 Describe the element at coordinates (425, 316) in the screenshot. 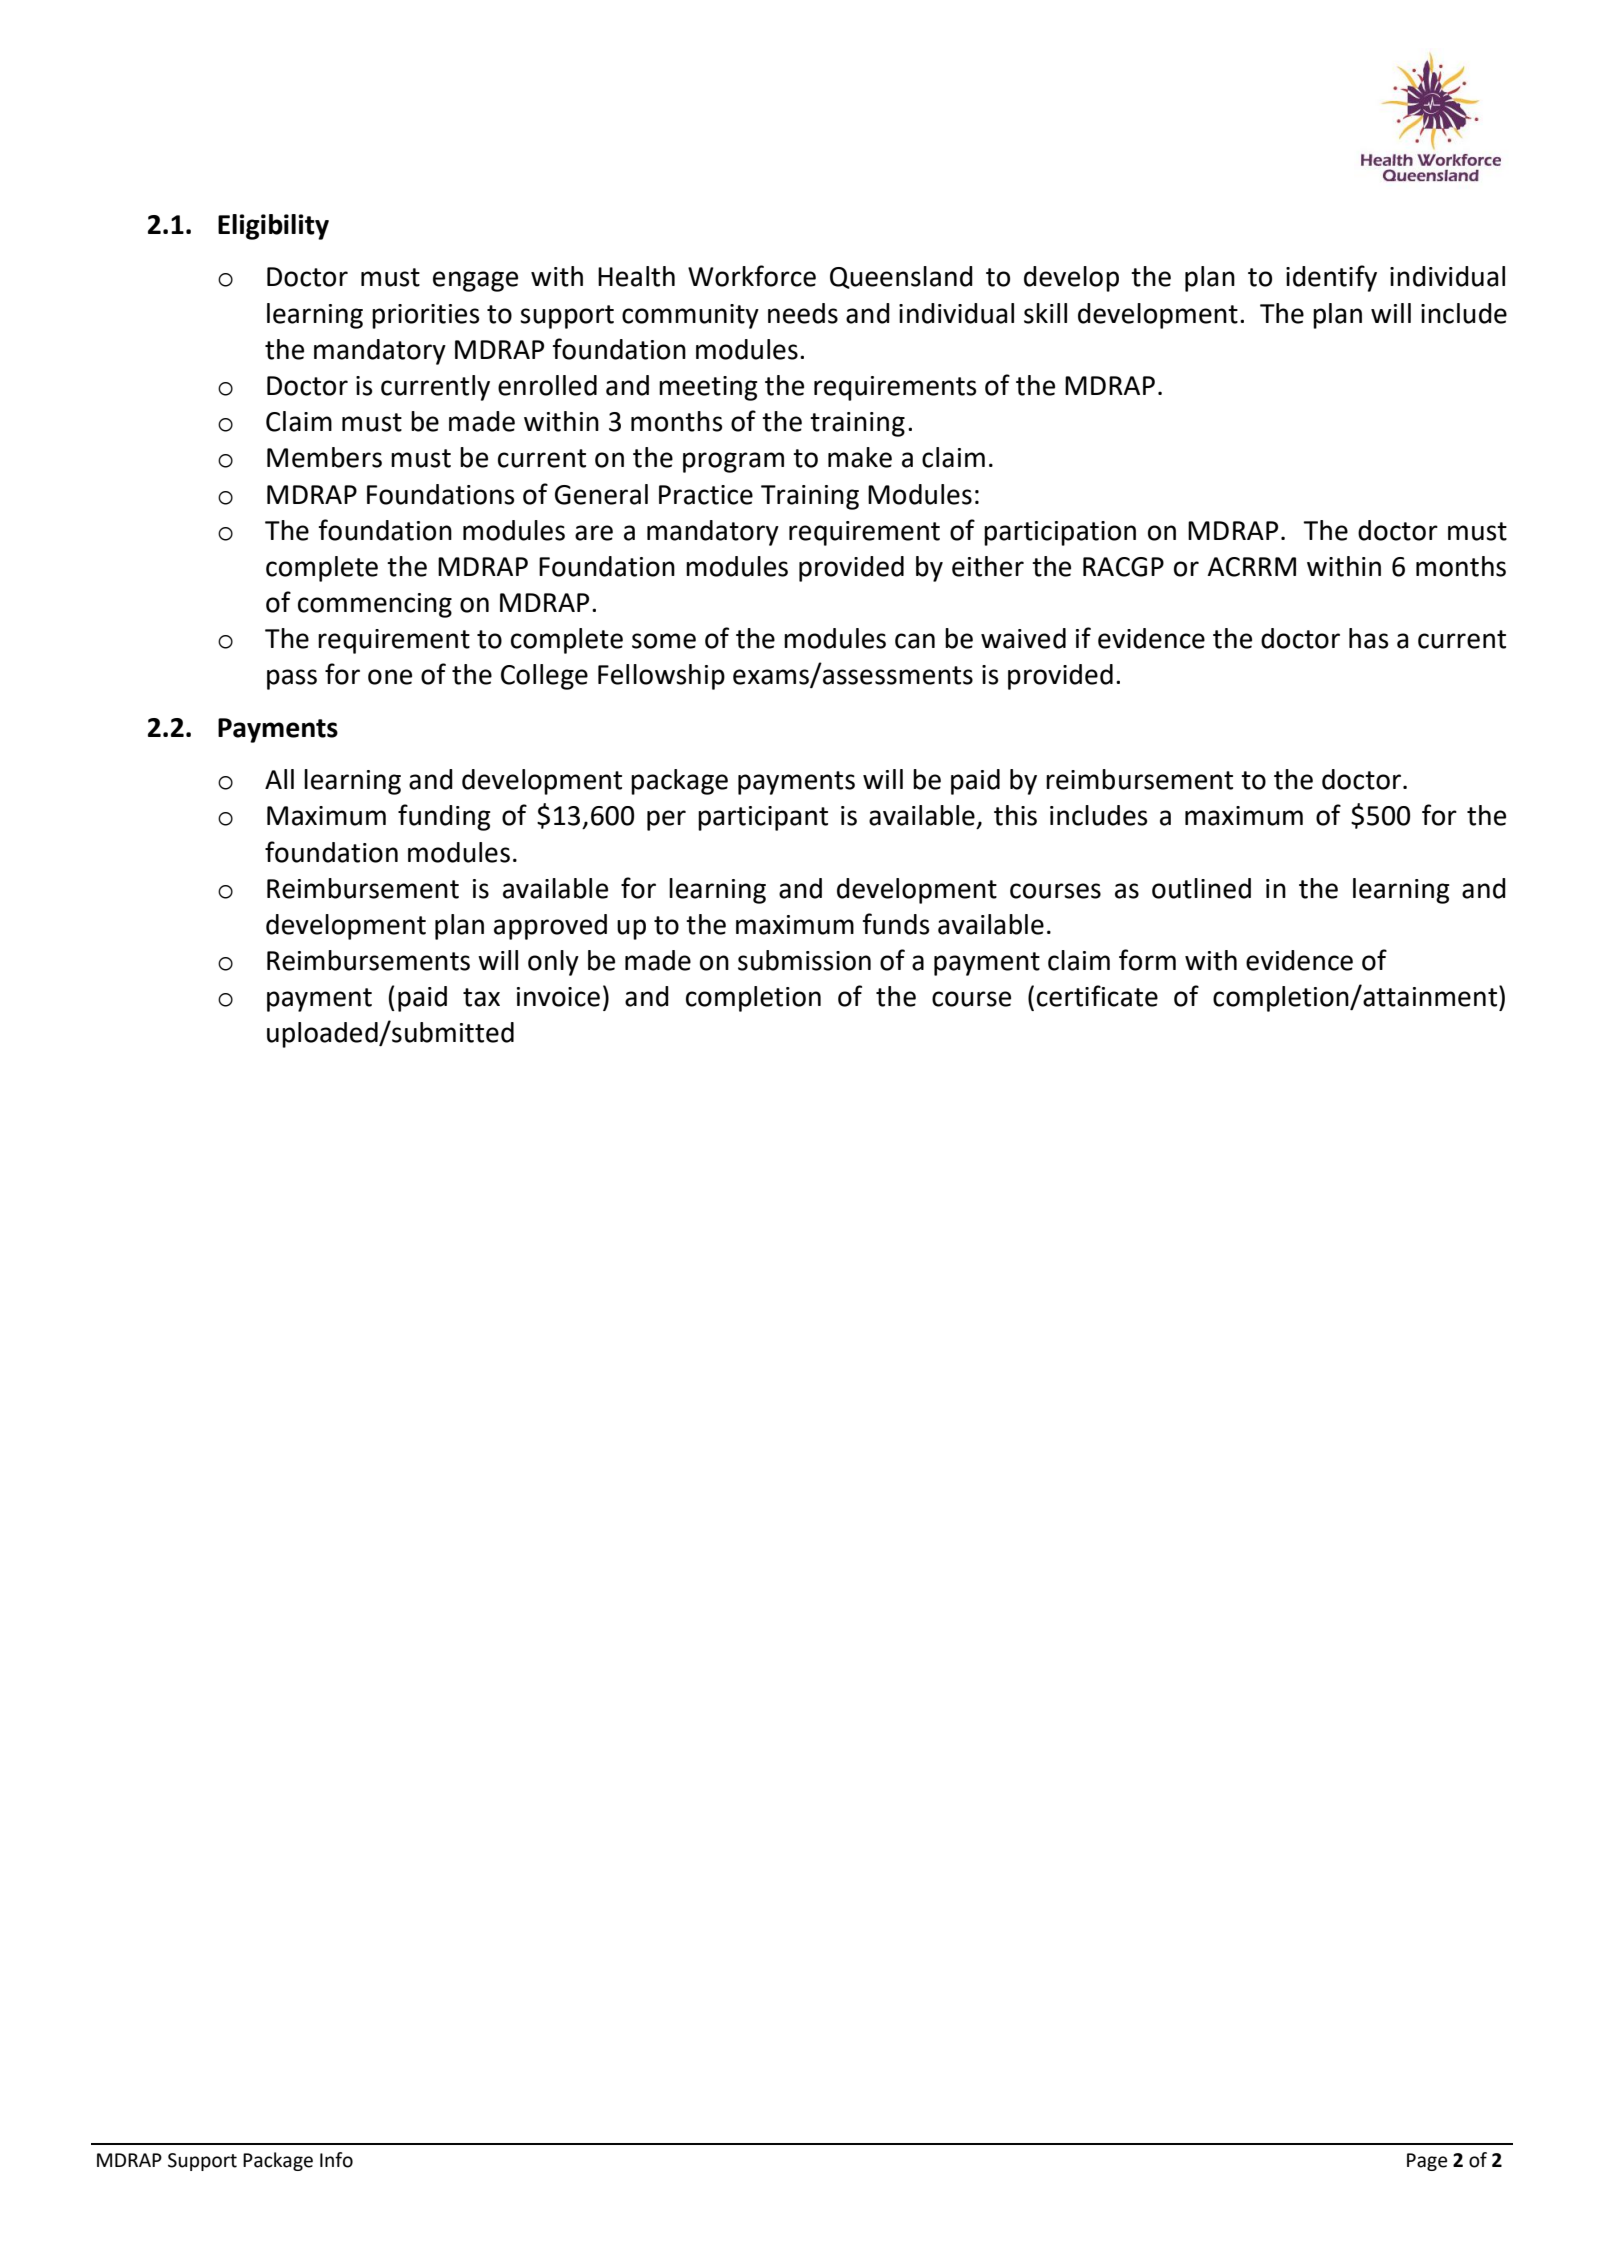

I see `priorities` at that location.
